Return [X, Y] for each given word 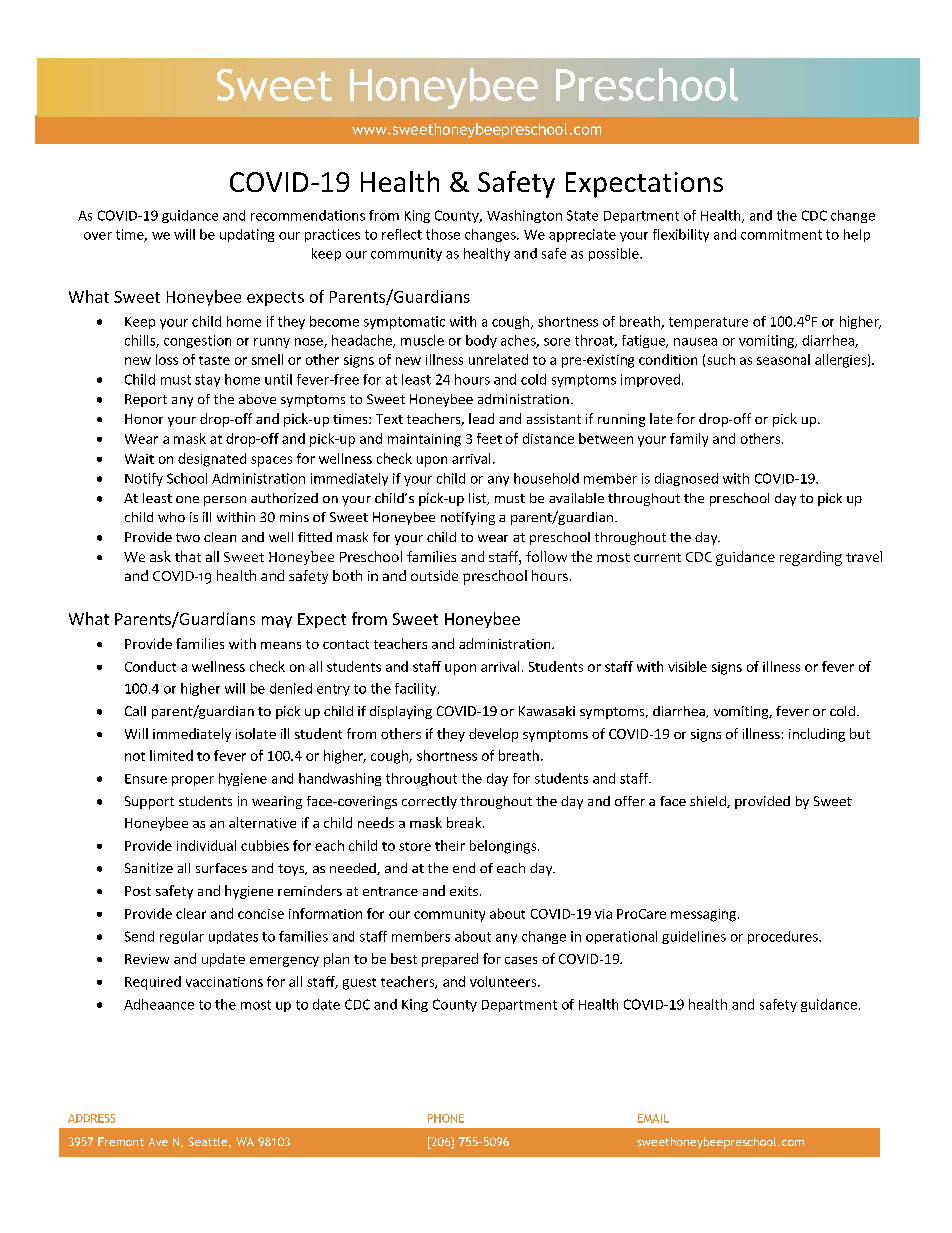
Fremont [121, 1141]
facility [417, 689]
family [689, 440]
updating [247, 235]
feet [489, 438]
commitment [781, 234]
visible [687, 666]
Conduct [150, 666]
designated [212, 460]
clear [191, 913]
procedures [784, 937]
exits [464, 891]
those [443, 234]
